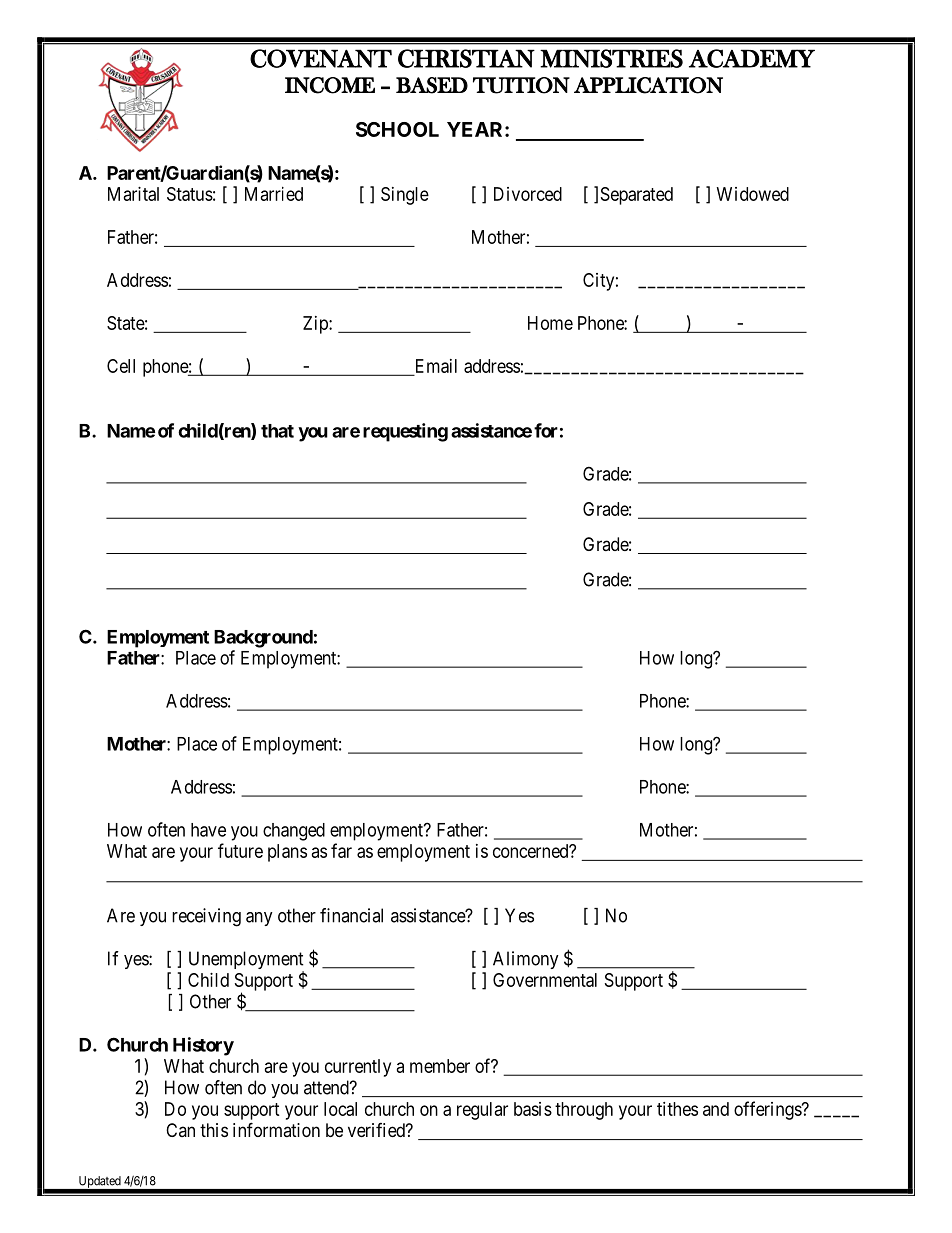 The image size is (952, 1233). What do you see at coordinates (214, 1130) in the screenshot?
I see `this` at bounding box center [214, 1130].
